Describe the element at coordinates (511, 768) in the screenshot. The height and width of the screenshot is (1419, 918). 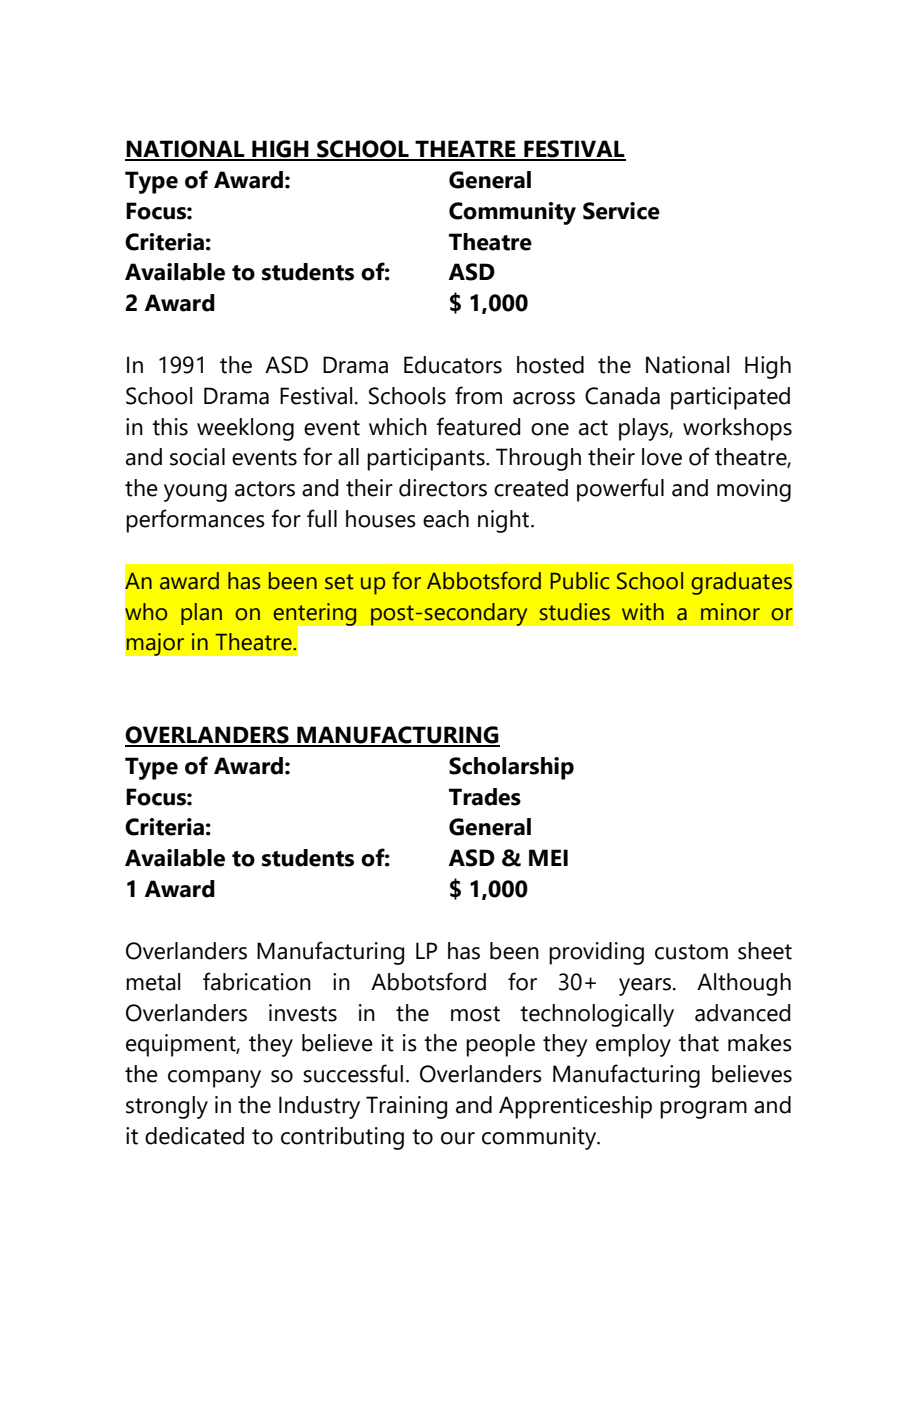
I see `Scholarship` at that location.
